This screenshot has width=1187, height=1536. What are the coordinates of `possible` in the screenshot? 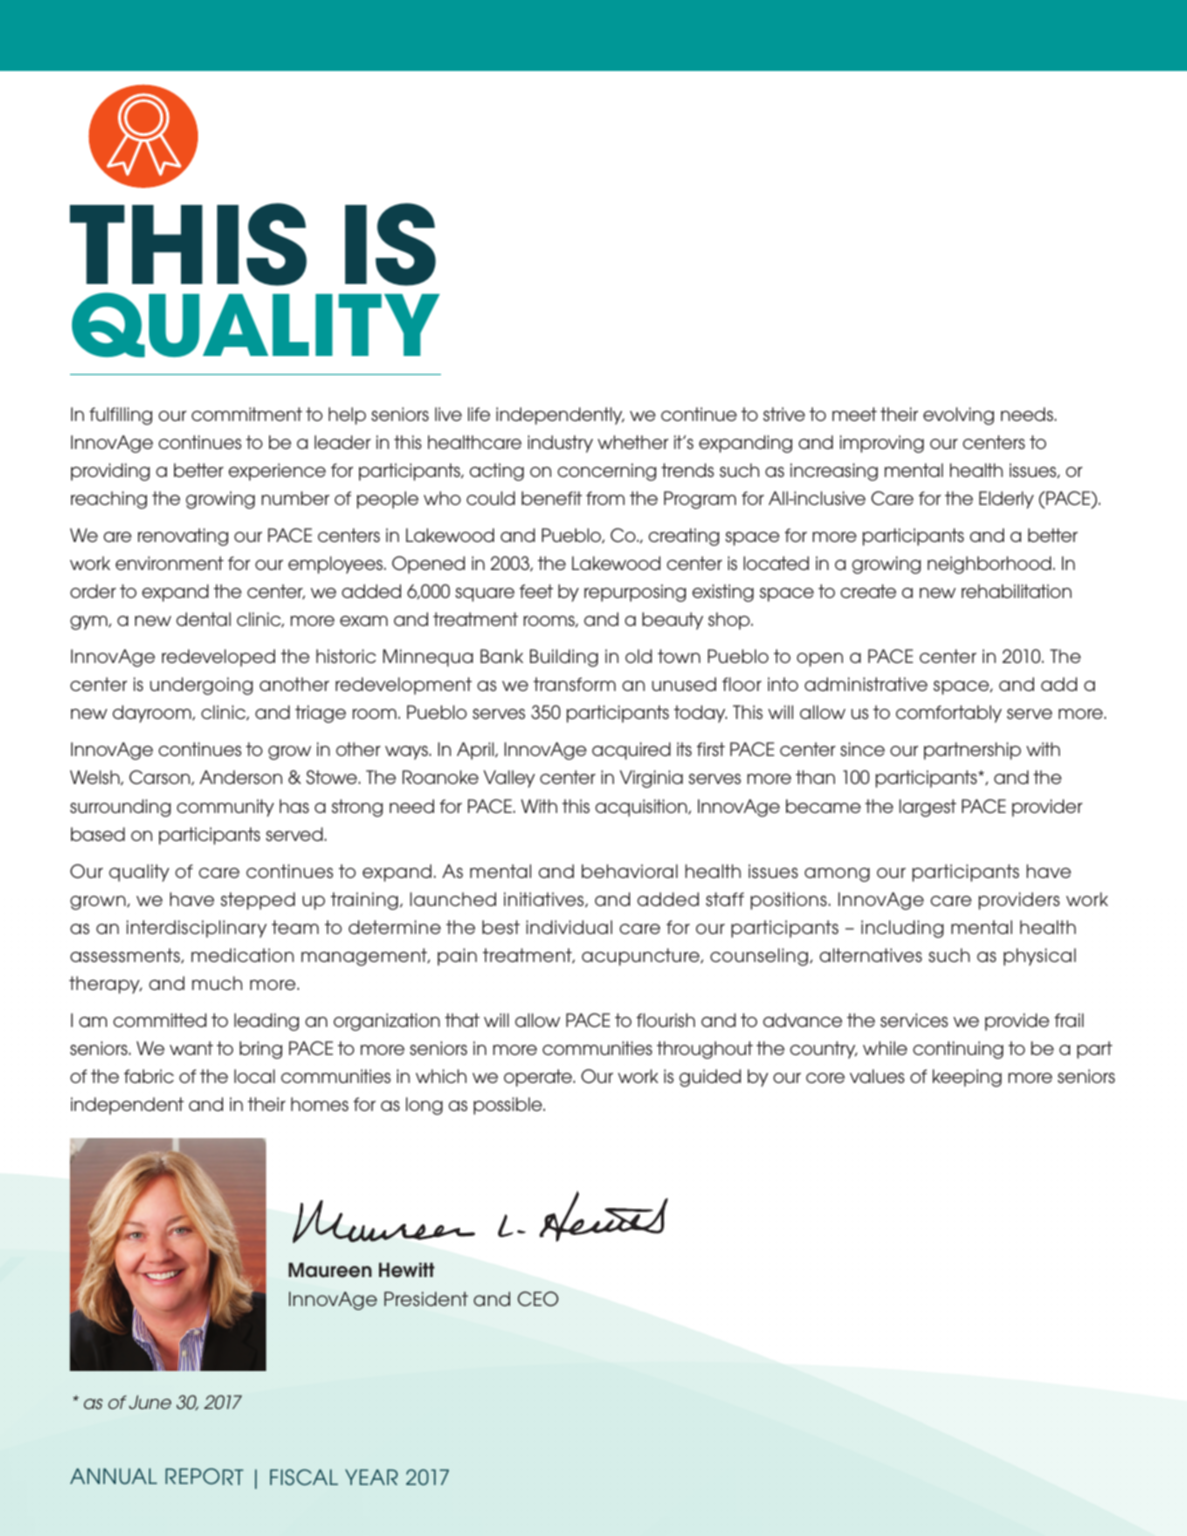 It's located at (509, 1106).
